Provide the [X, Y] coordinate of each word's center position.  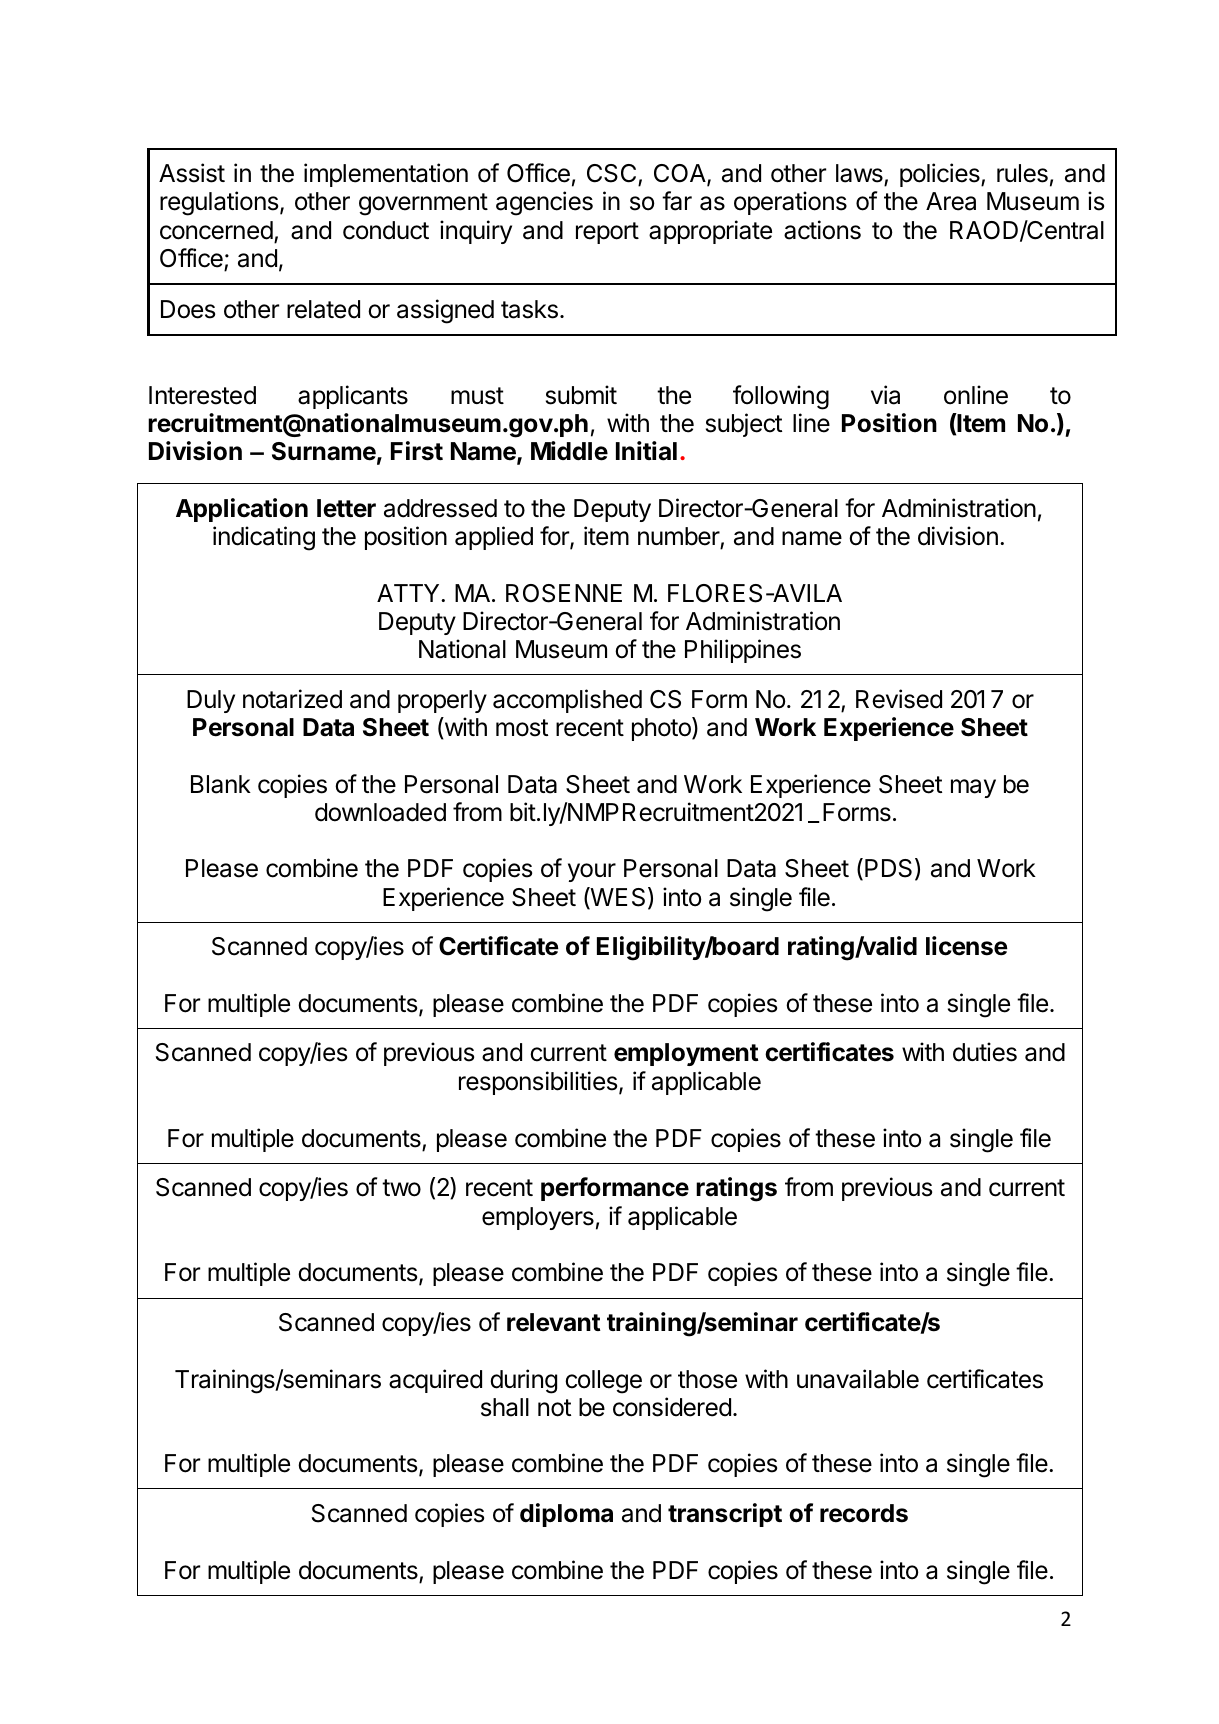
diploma [566, 1515]
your [592, 872]
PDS [888, 868]
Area [951, 201]
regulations [219, 203]
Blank [221, 784]
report [607, 233]
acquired [435, 1381]
